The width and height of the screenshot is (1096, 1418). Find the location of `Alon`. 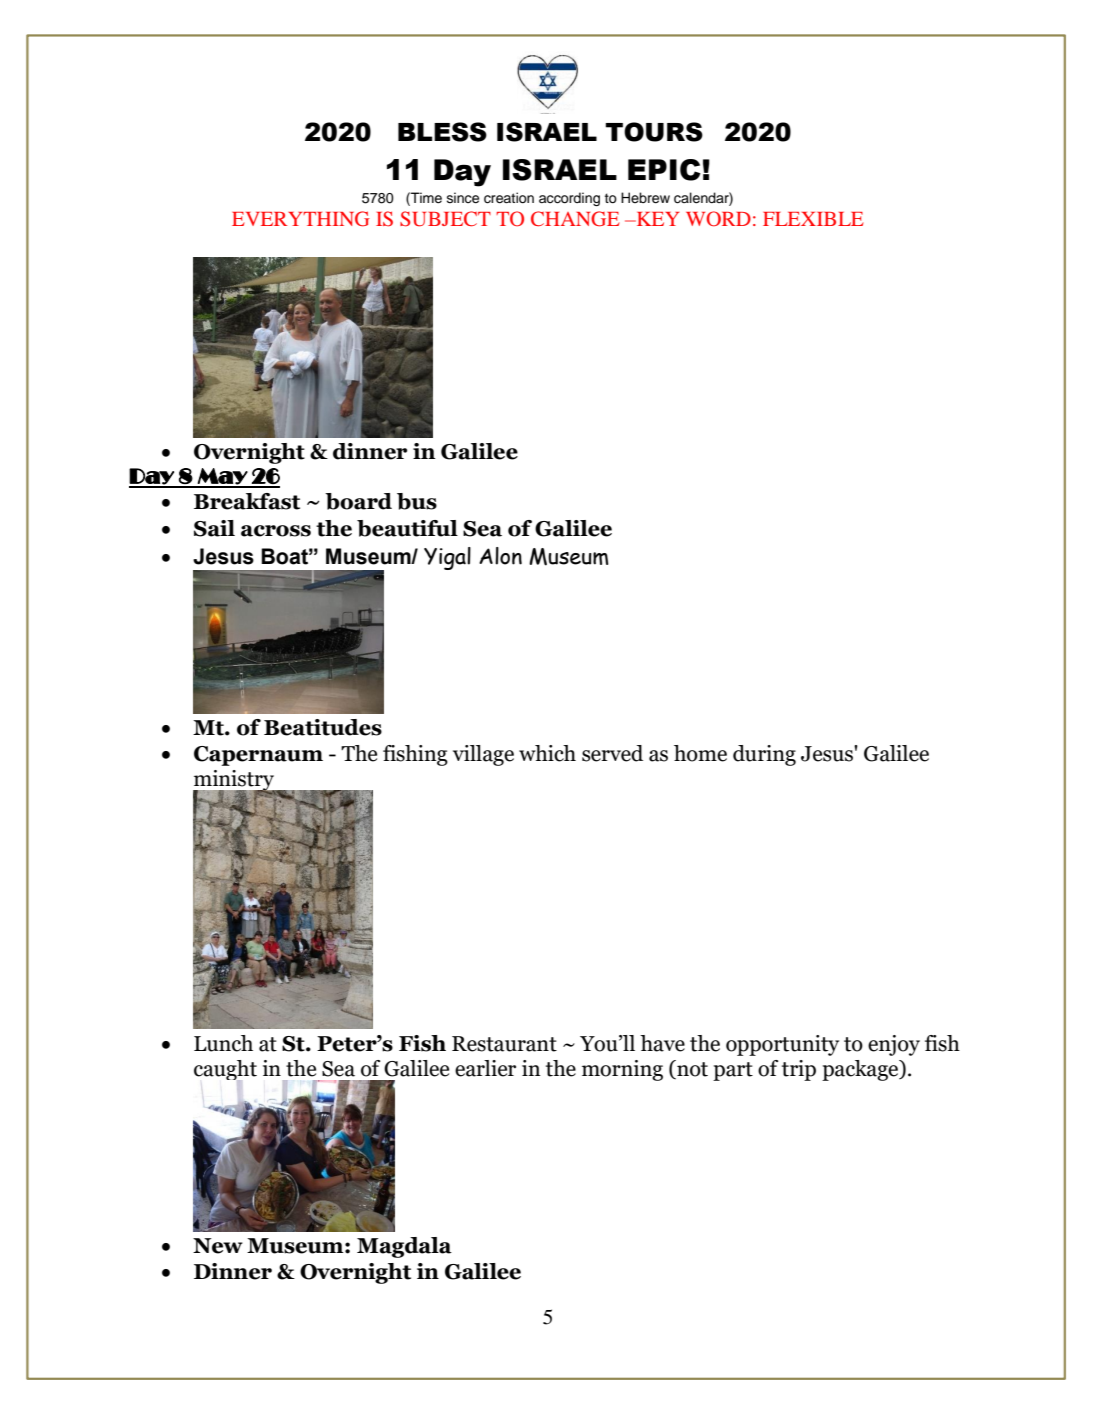

Alon is located at coordinates (500, 556).
